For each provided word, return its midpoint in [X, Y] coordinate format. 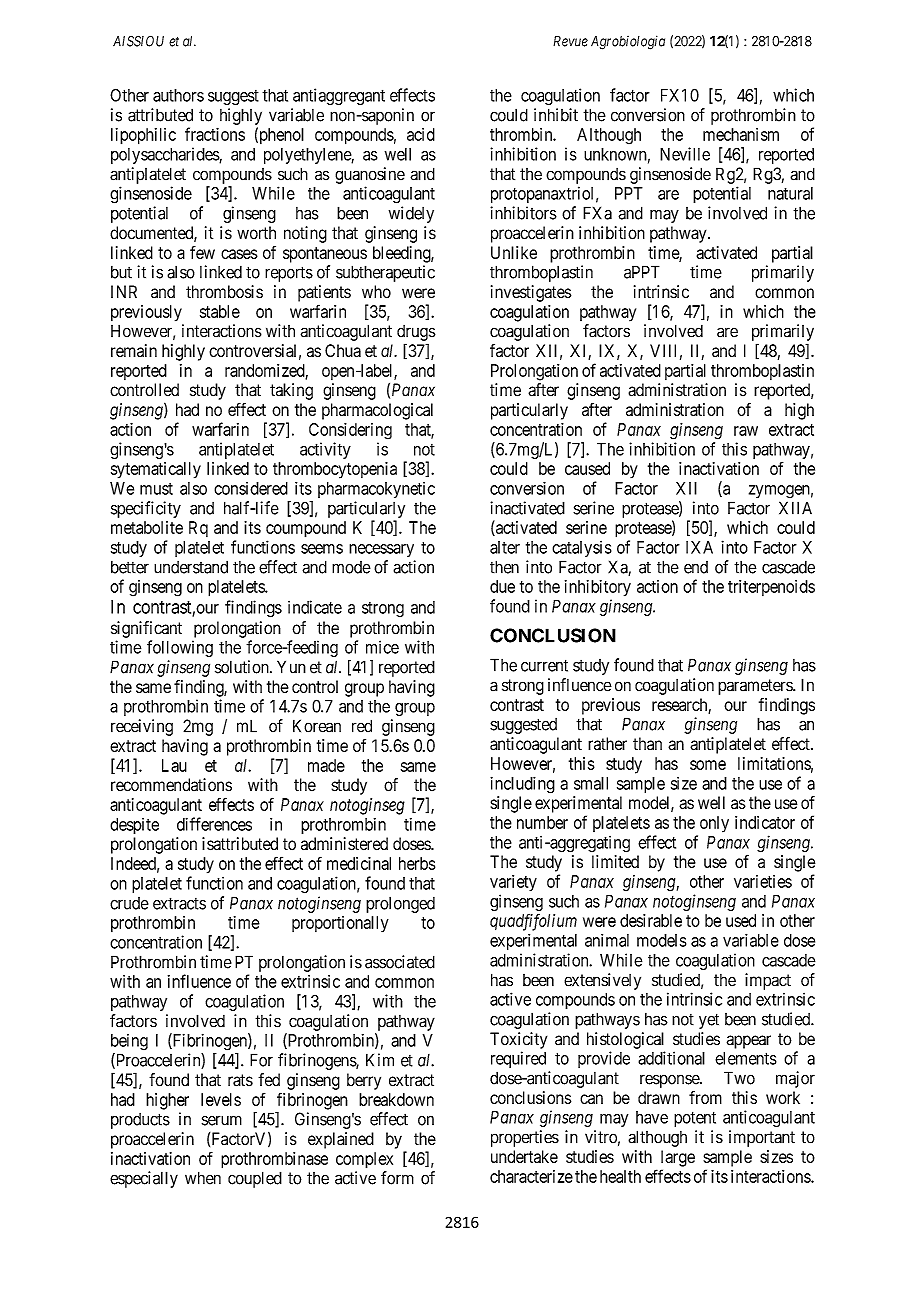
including [522, 785]
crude [129, 903]
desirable [651, 920]
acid [421, 134]
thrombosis [224, 292]
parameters [756, 687]
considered [251, 488]
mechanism [741, 134]
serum [222, 1120]
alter [505, 547]
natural [790, 193]
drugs [416, 333]
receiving [142, 727]
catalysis [582, 548]
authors [178, 95]
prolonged [400, 904]
